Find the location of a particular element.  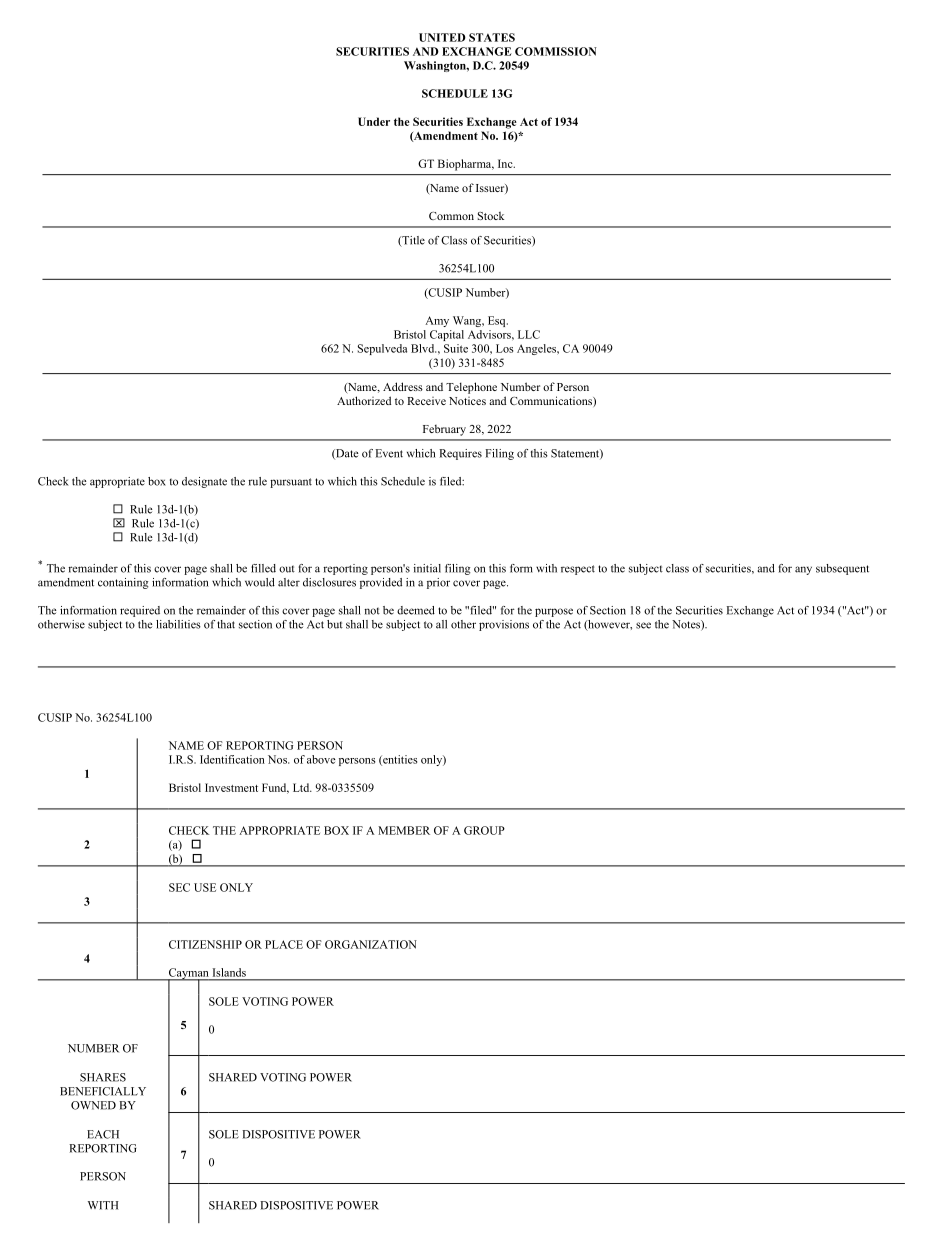

prior is located at coordinates (438, 583).
